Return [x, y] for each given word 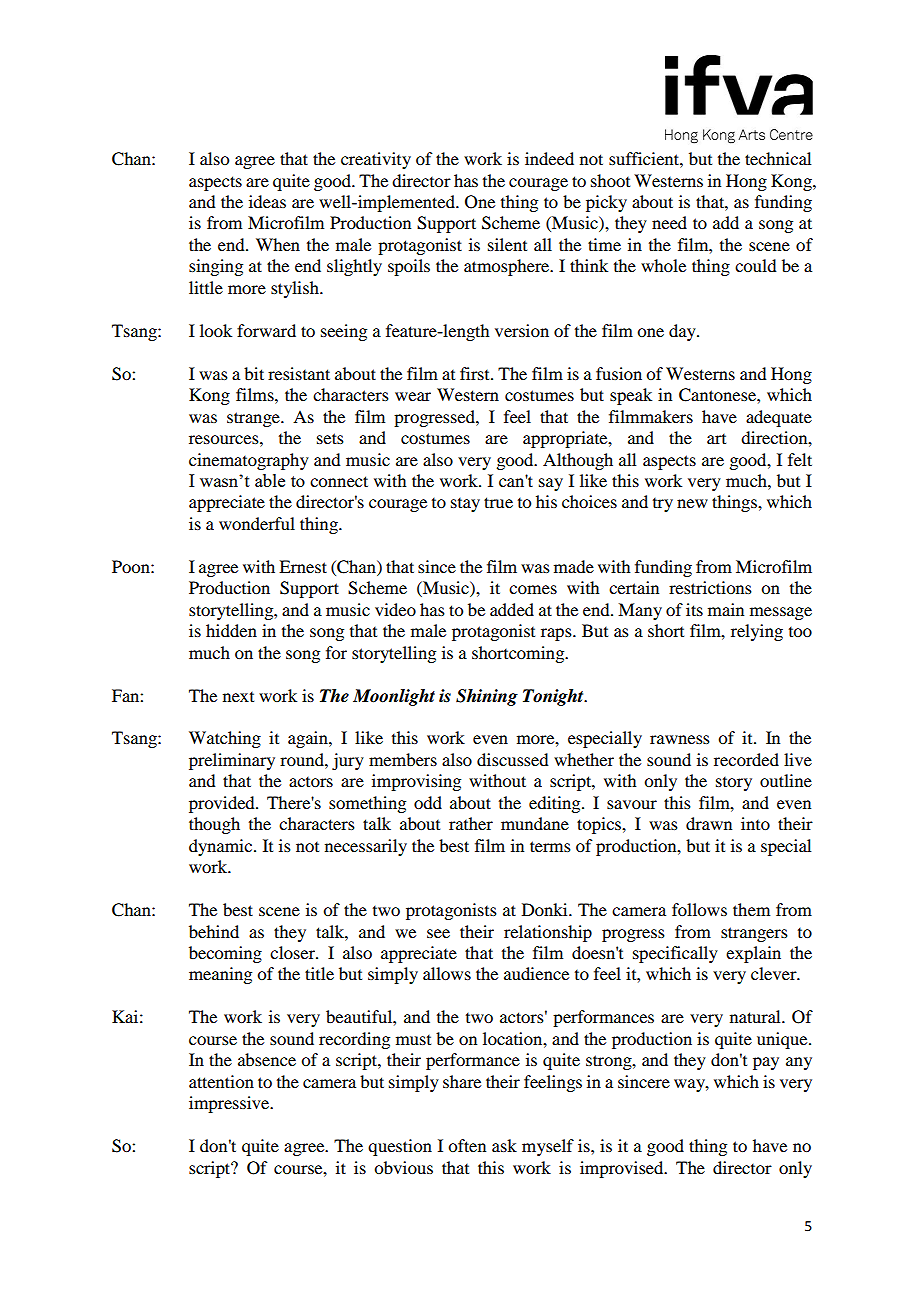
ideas [267, 201]
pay [766, 1063]
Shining [487, 697]
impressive [230, 1104]
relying [757, 632]
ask [504, 1145]
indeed [549, 158]
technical [778, 158]
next [238, 697]
